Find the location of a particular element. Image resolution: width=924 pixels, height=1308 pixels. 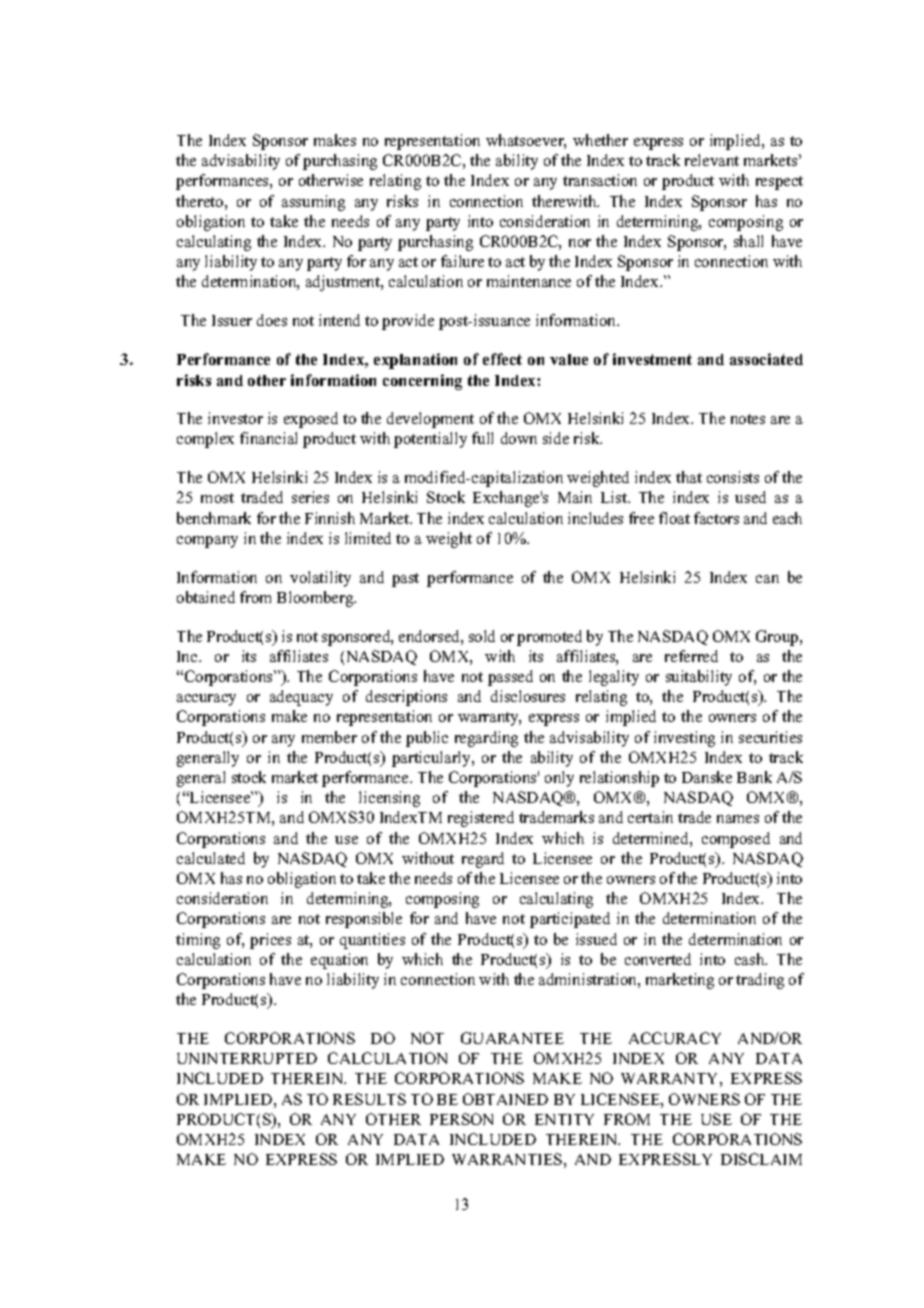

assuming is located at coordinates (313, 203).
